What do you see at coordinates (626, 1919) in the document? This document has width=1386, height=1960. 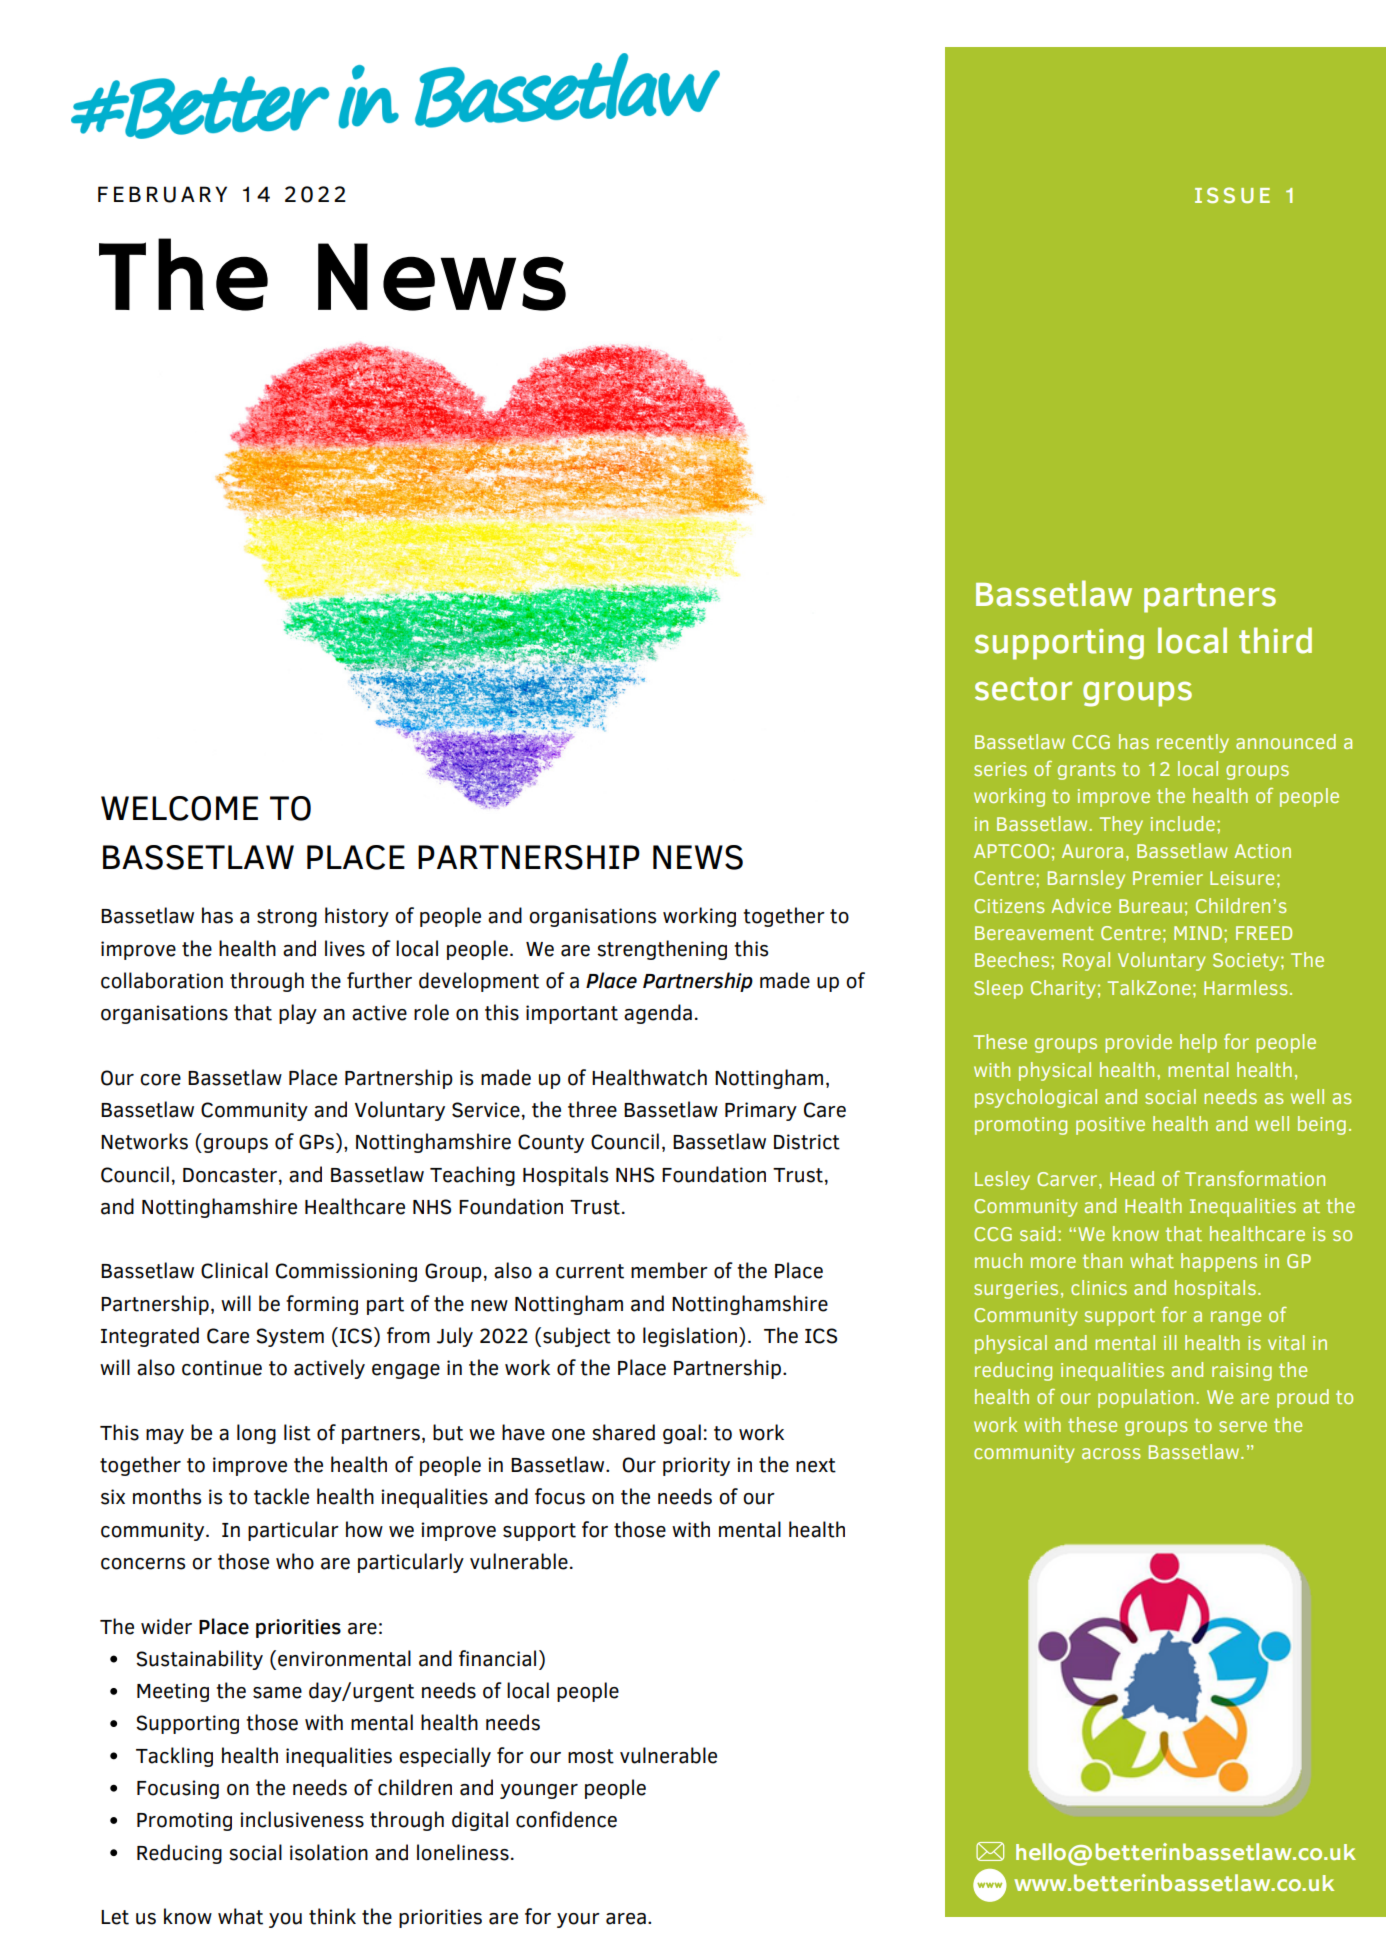 I see `area` at bounding box center [626, 1919].
